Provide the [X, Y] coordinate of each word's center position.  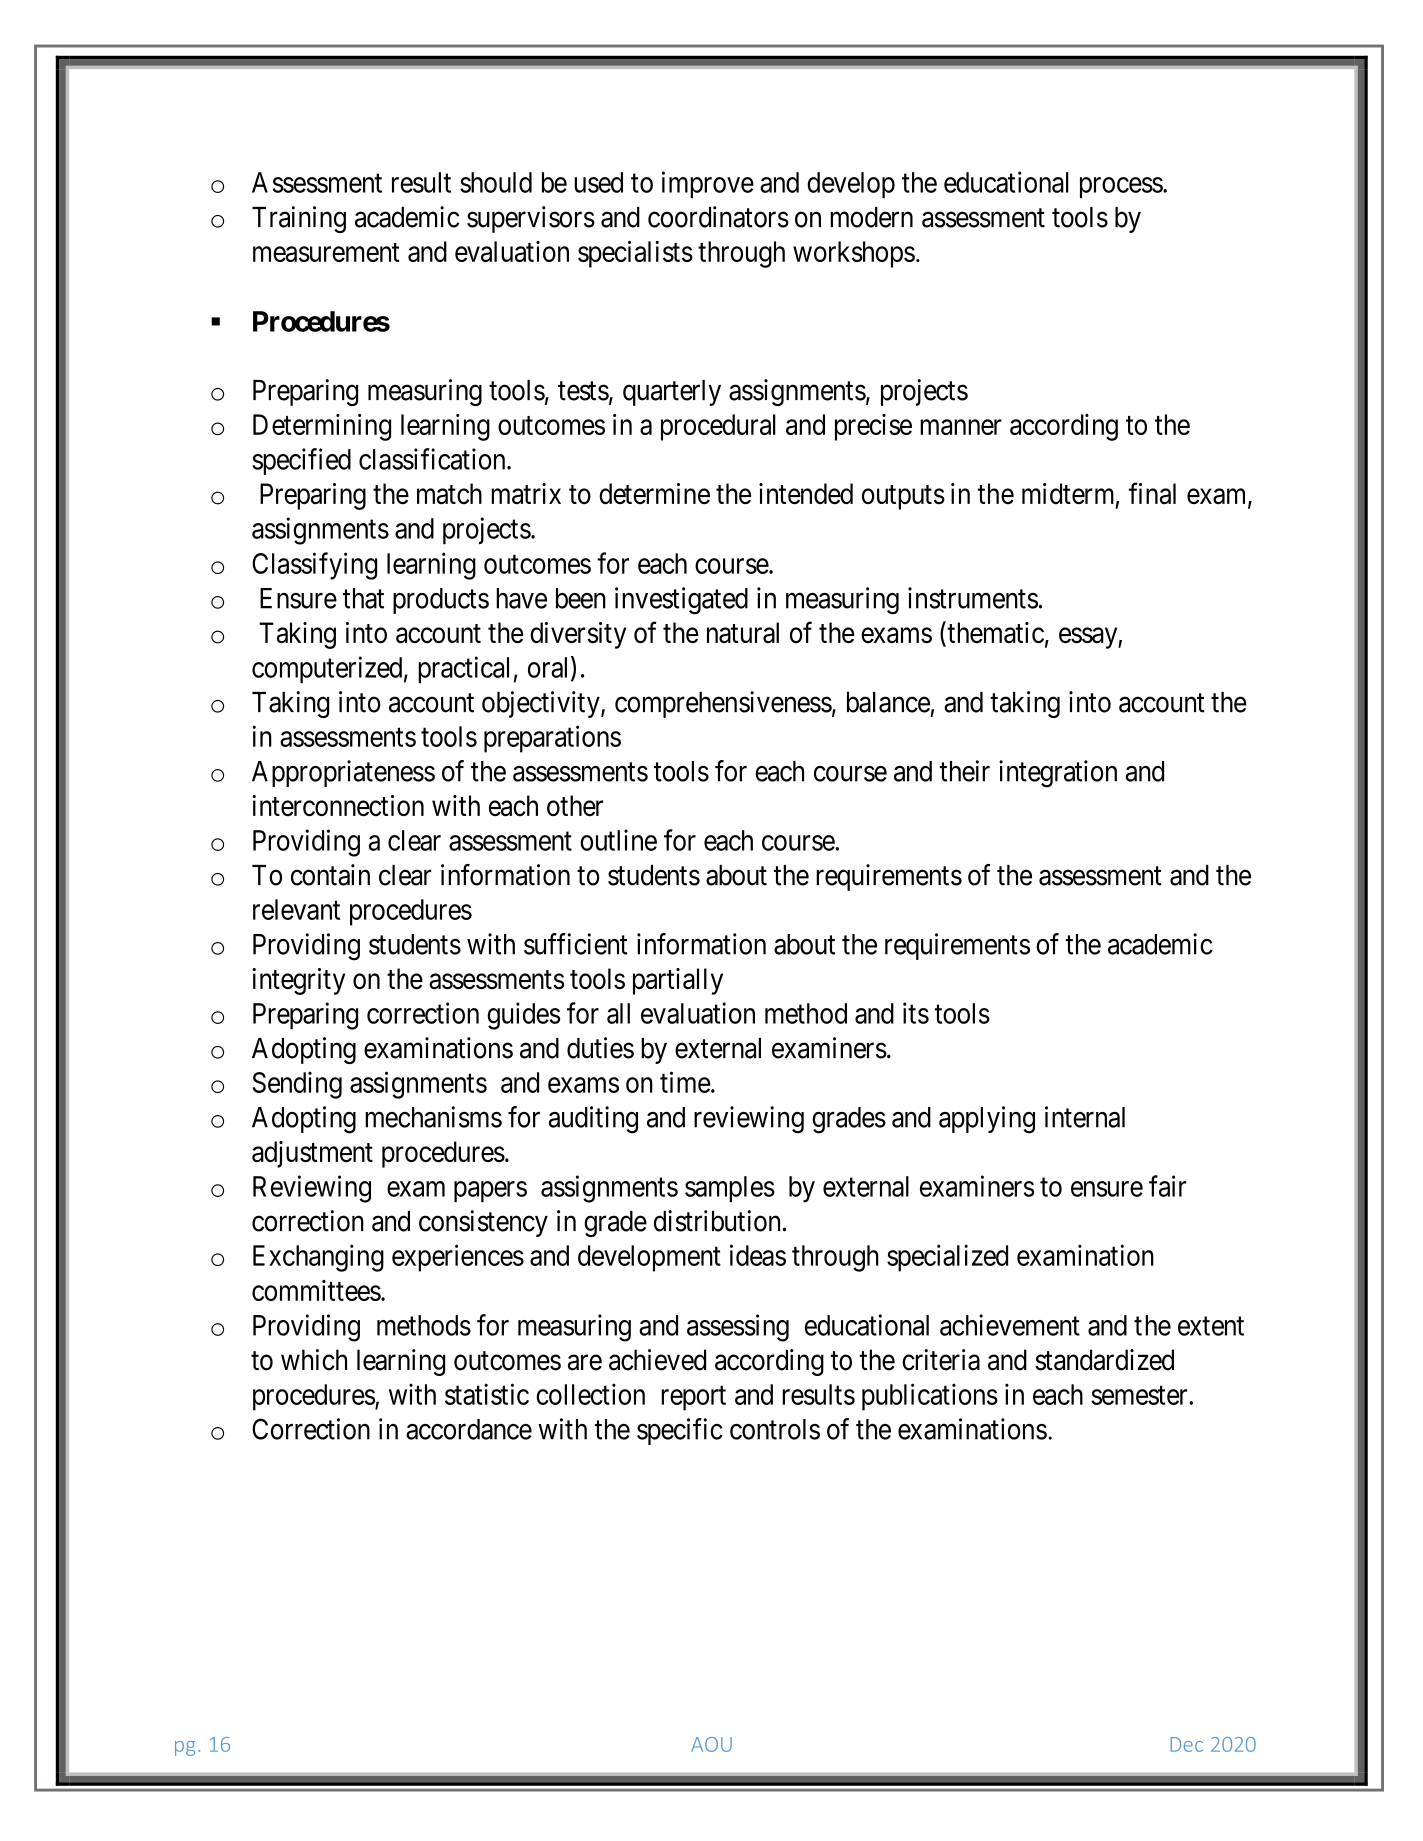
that [363, 598]
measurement [326, 252]
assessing [738, 1328]
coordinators [718, 217]
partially [678, 981]
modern [871, 217]
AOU [711, 1744]
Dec [1187, 1744]
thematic [994, 633]
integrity [298, 981]
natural [743, 632]
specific [680, 1431]
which [314, 1360]
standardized [1104, 1360]
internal [1085, 1117]
